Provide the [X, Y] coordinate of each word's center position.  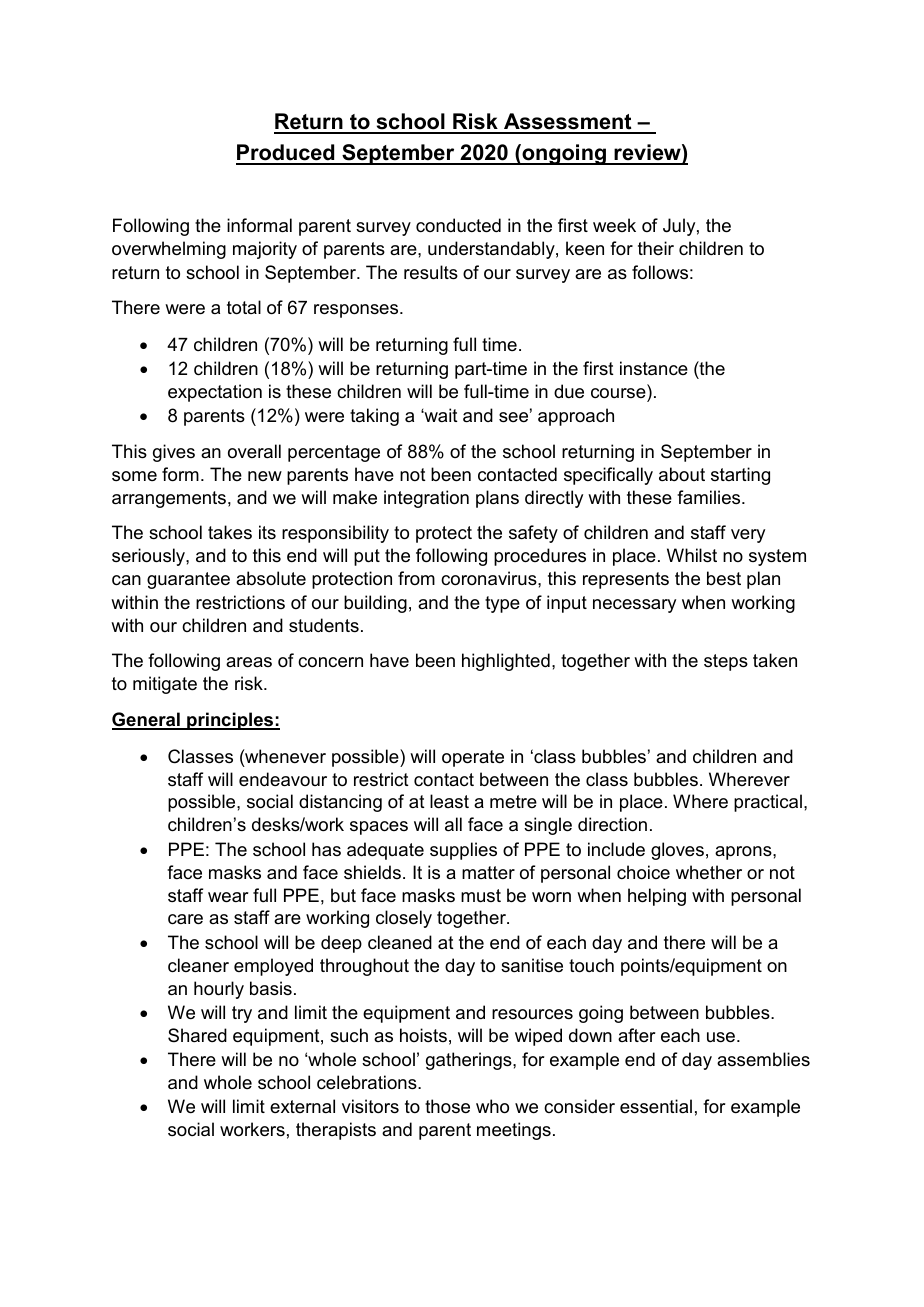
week [614, 225]
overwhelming [169, 250]
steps [726, 662]
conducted [458, 225]
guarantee [188, 580]
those [447, 1106]
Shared [197, 1035]
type [502, 604]
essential [656, 1106]
